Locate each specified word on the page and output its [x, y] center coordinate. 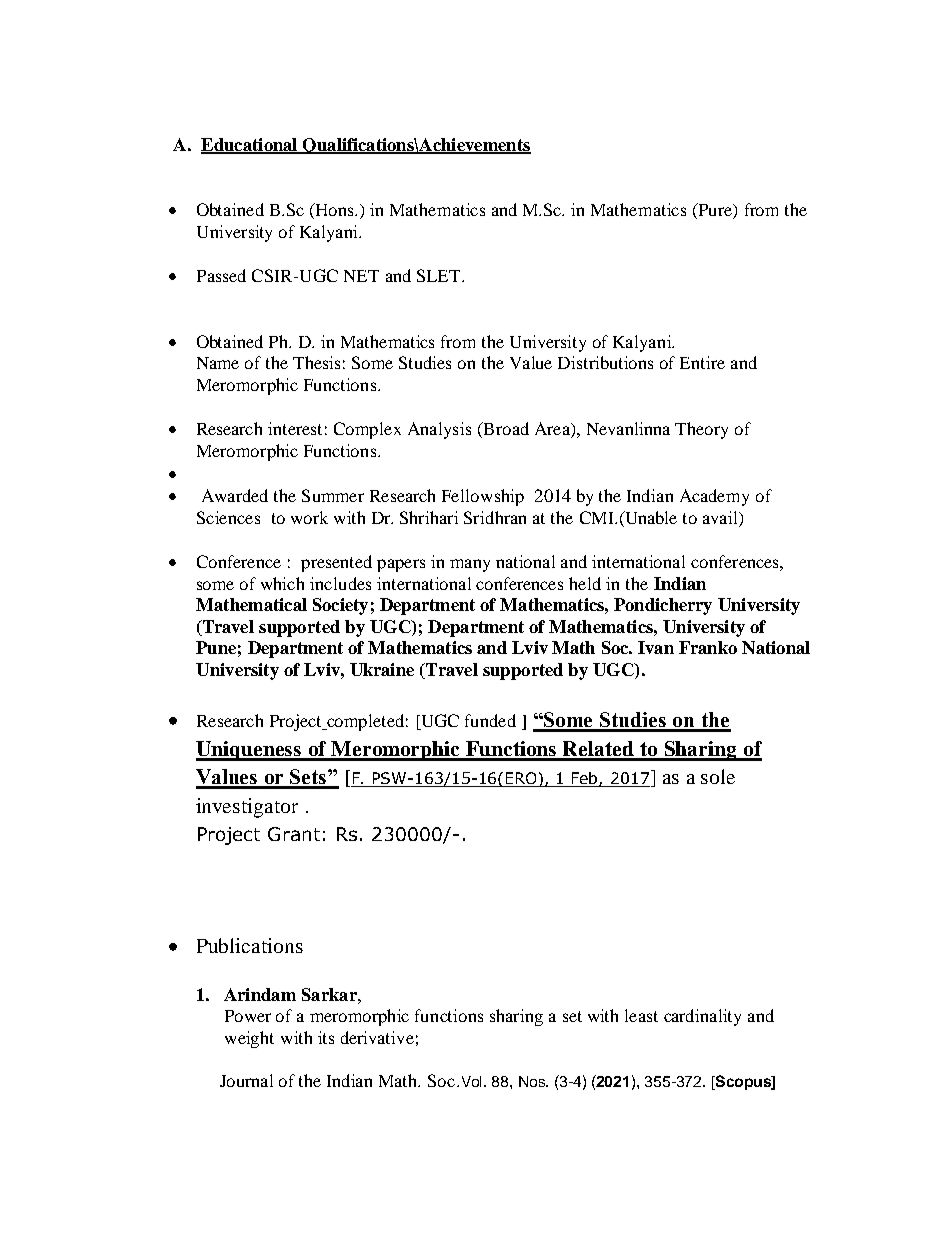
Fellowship [483, 497]
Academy [714, 497]
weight [249, 1039]
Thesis [316, 362]
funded [490, 720]
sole [718, 776]
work [309, 517]
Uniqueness [250, 751]
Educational [250, 145]
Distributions [605, 362]
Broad [505, 430]
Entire [702, 362]
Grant [294, 834]
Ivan [656, 647]
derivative [377, 1037]
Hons [335, 209]
